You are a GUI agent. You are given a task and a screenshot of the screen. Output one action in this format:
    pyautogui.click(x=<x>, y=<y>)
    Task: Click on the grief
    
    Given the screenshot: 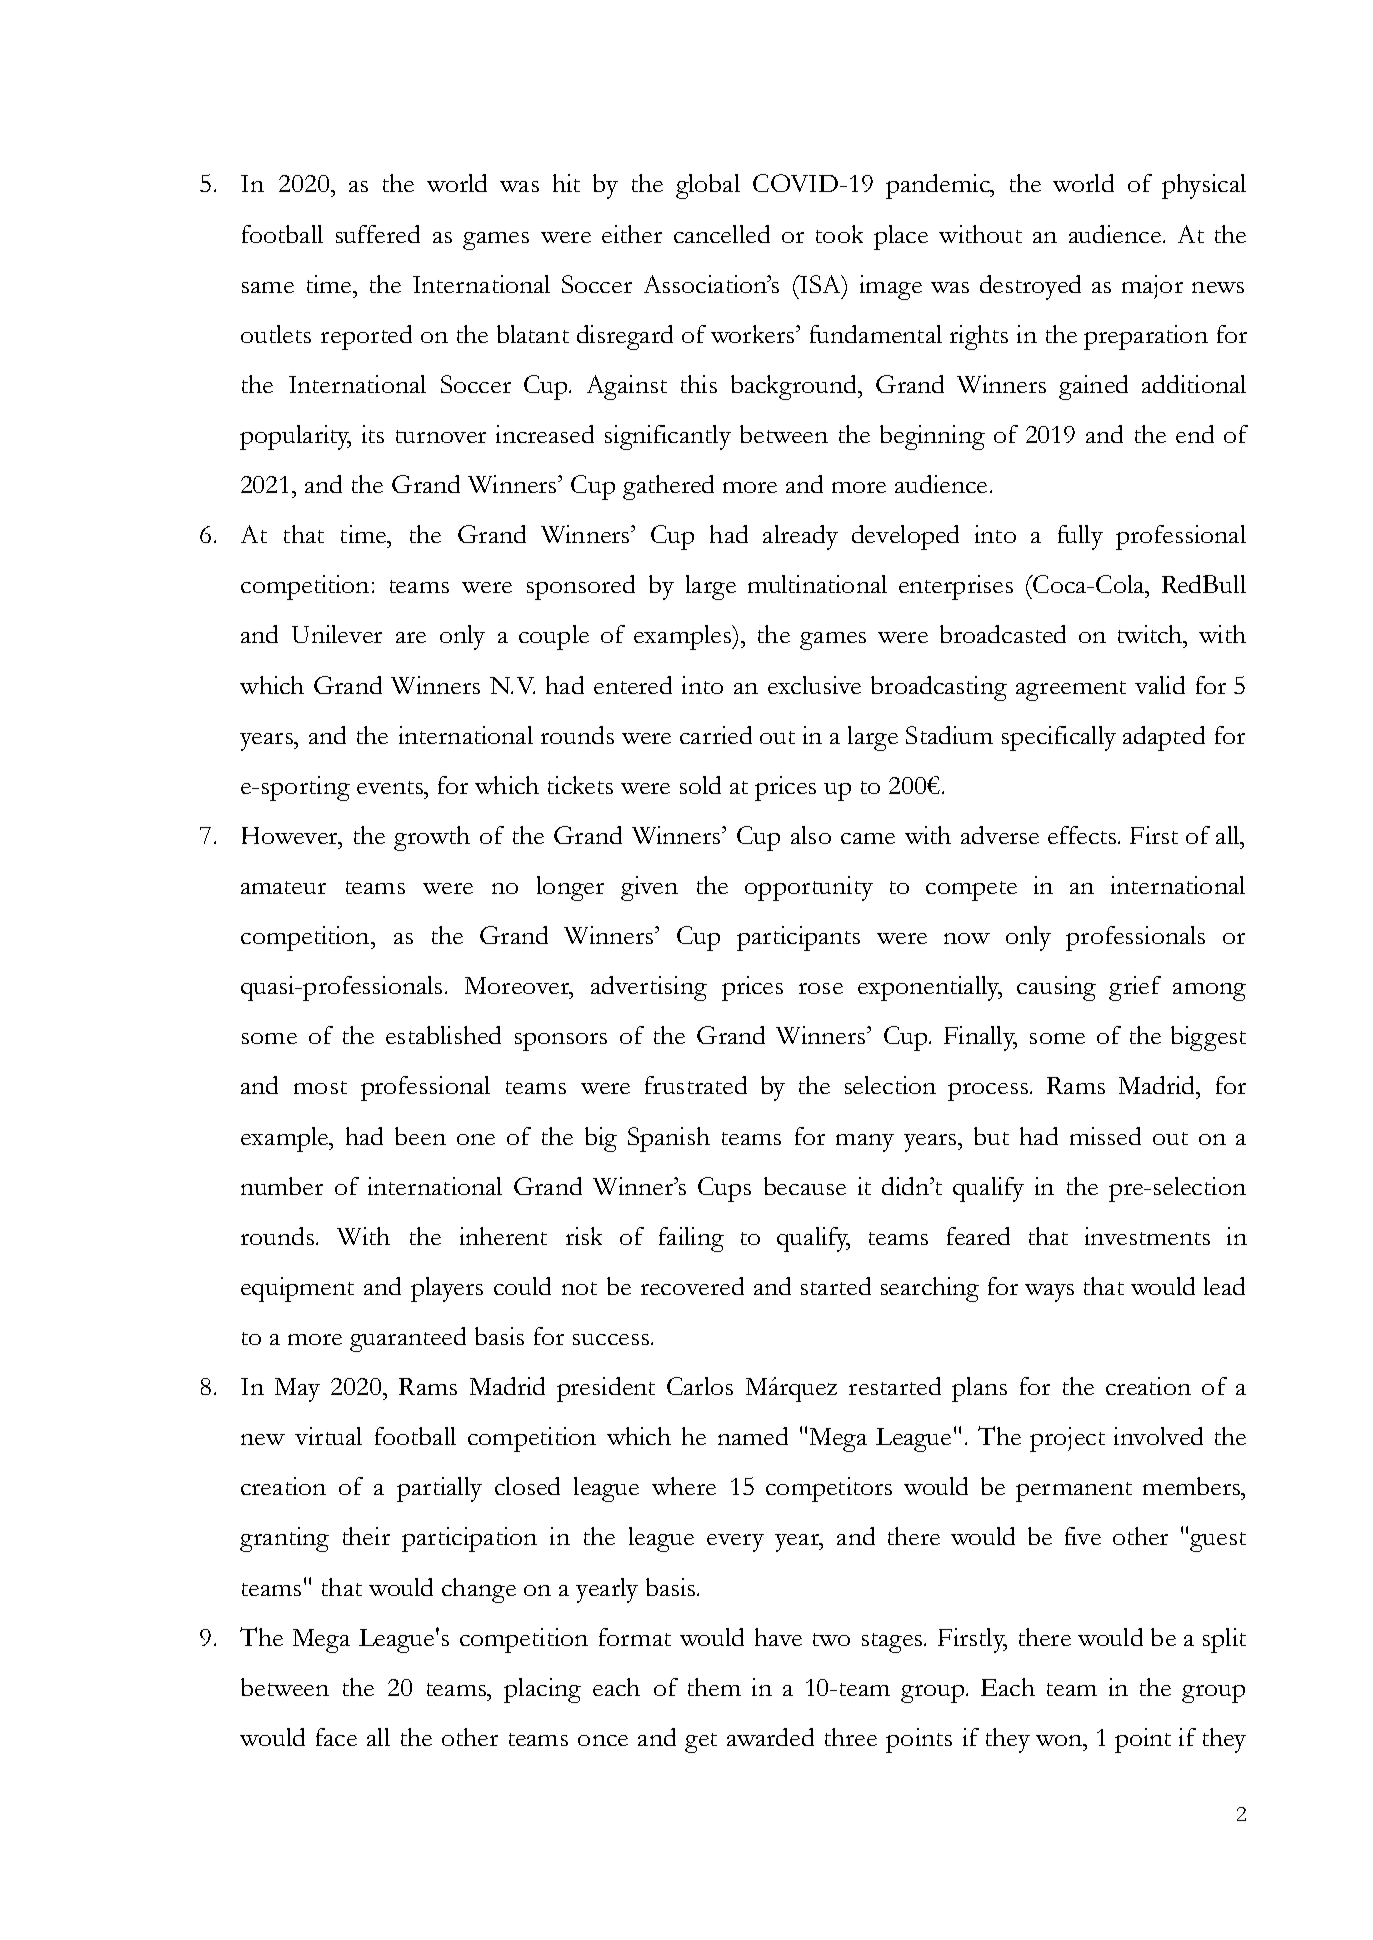 What is the action you would take?
    pyautogui.click(x=1135, y=988)
